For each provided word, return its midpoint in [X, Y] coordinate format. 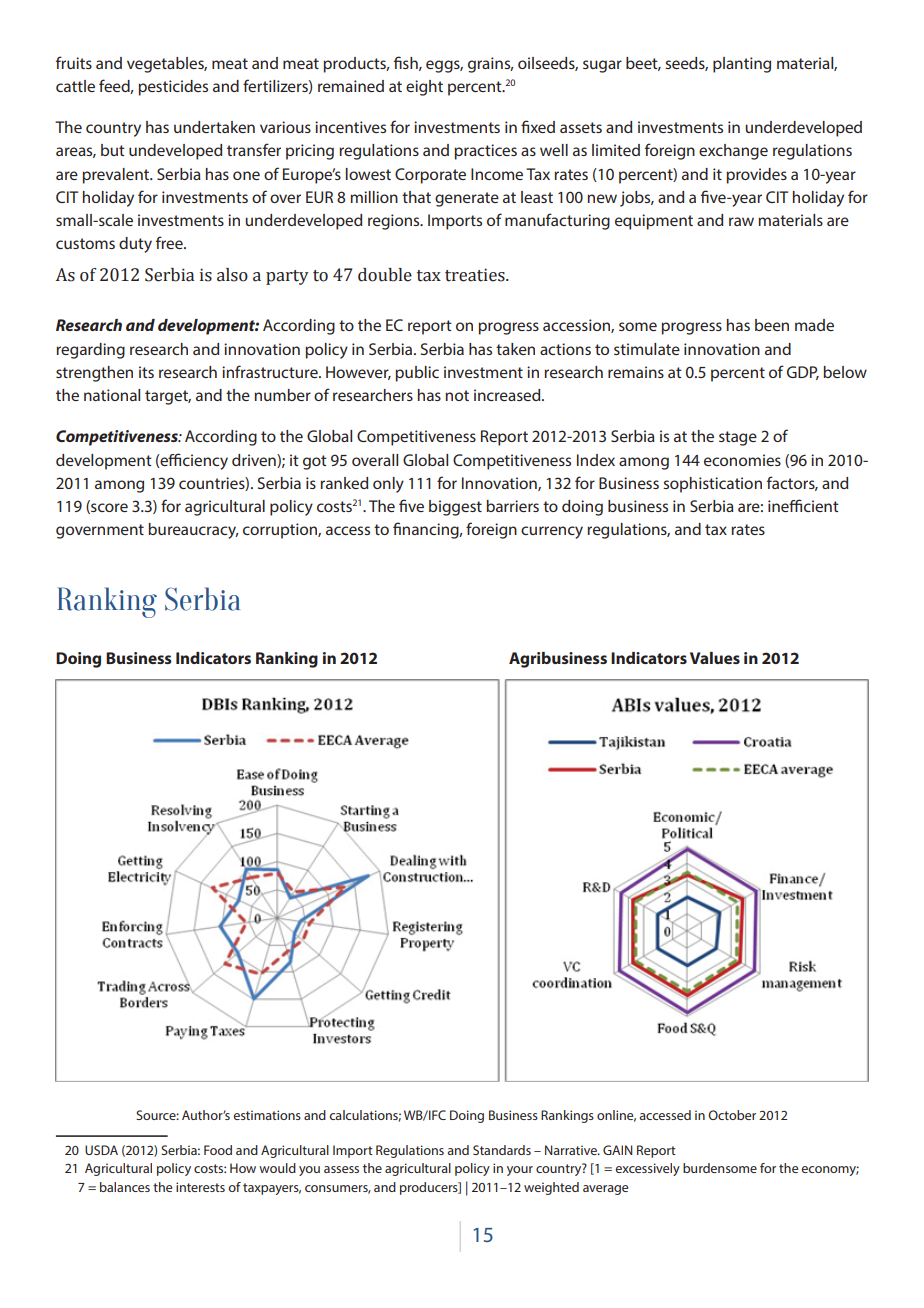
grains [490, 65]
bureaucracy [193, 531]
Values [715, 658]
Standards [502, 1150]
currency [552, 532]
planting [742, 65]
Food [218, 1150]
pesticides [173, 88]
